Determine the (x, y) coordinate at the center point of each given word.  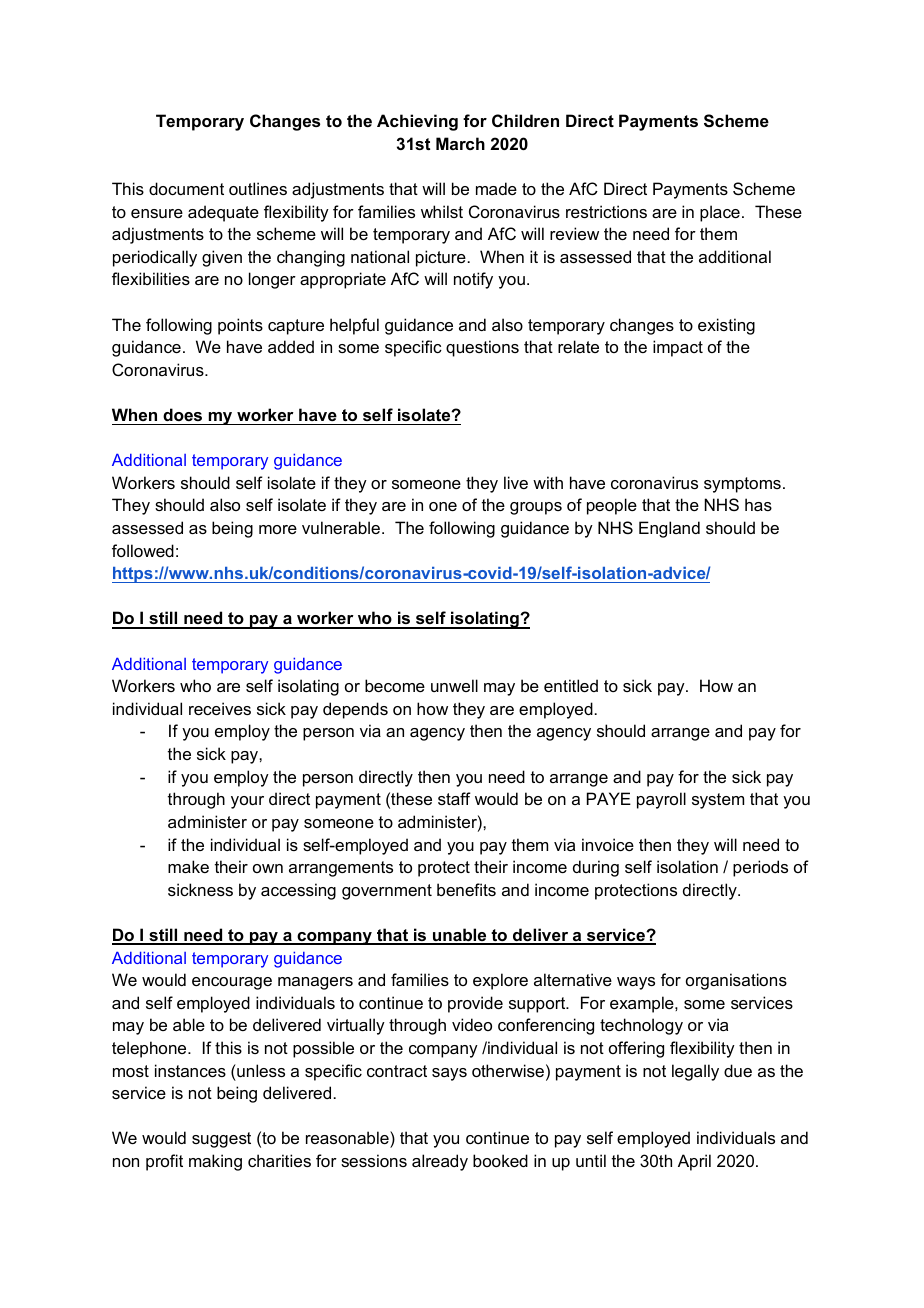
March (460, 143)
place (720, 213)
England (669, 529)
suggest (221, 1140)
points (240, 326)
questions (482, 348)
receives (220, 708)
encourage (232, 983)
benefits (466, 889)
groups (536, 508)
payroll (661, 800)
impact (678, 348)
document (186, 188)
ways (636, 983)
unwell (454, 685)
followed (143, 550)
